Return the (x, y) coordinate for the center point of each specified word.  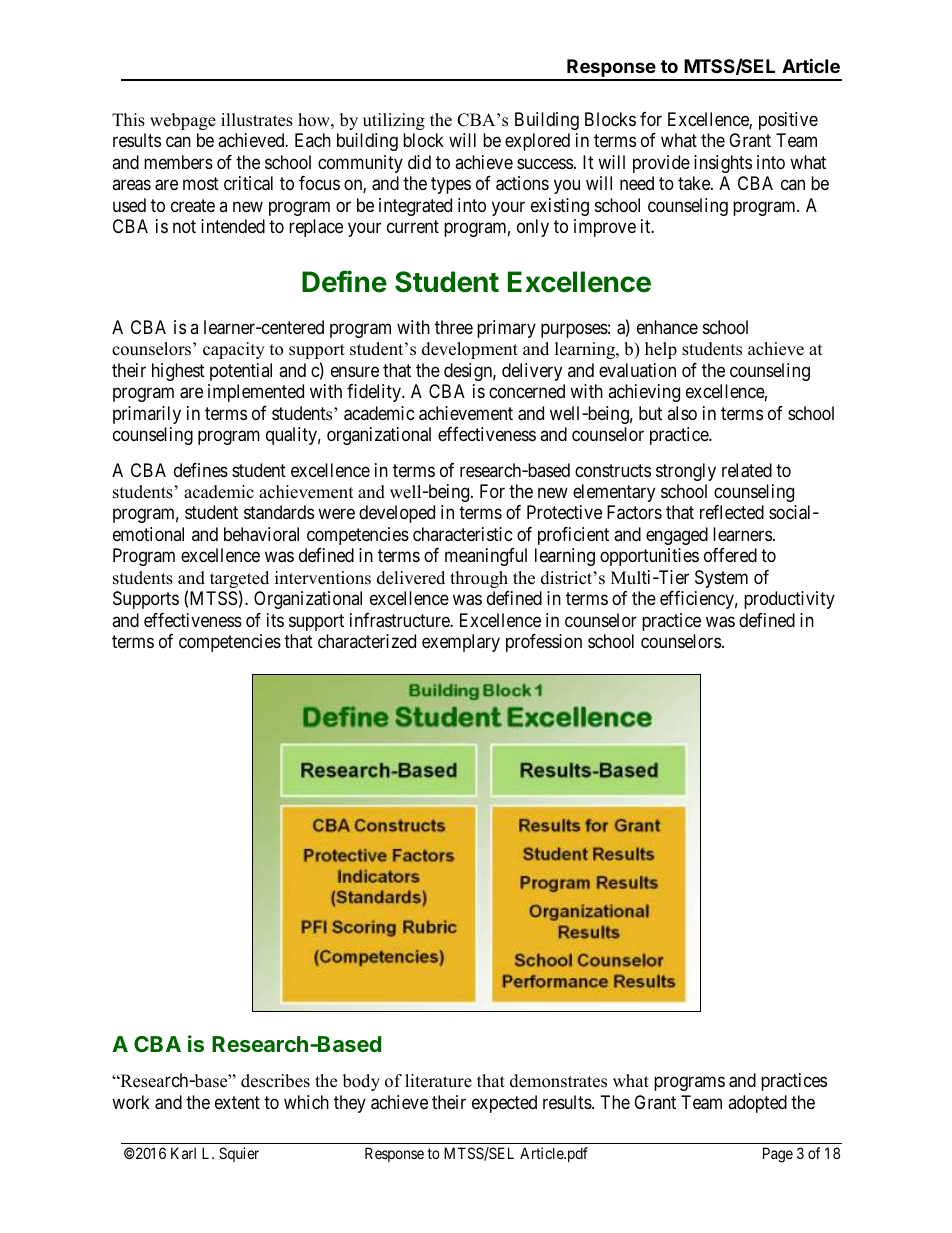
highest (178, 372)
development (470, 350)
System (721, 579)
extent (237, 1102)
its (275, 620)
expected (504, 1104)
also (682, 413)
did (419, 162)
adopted (757, 1104)
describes (275, 1081)
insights (723, 164)
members (178, 162)
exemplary (461, 643)
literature (438, 1081)
